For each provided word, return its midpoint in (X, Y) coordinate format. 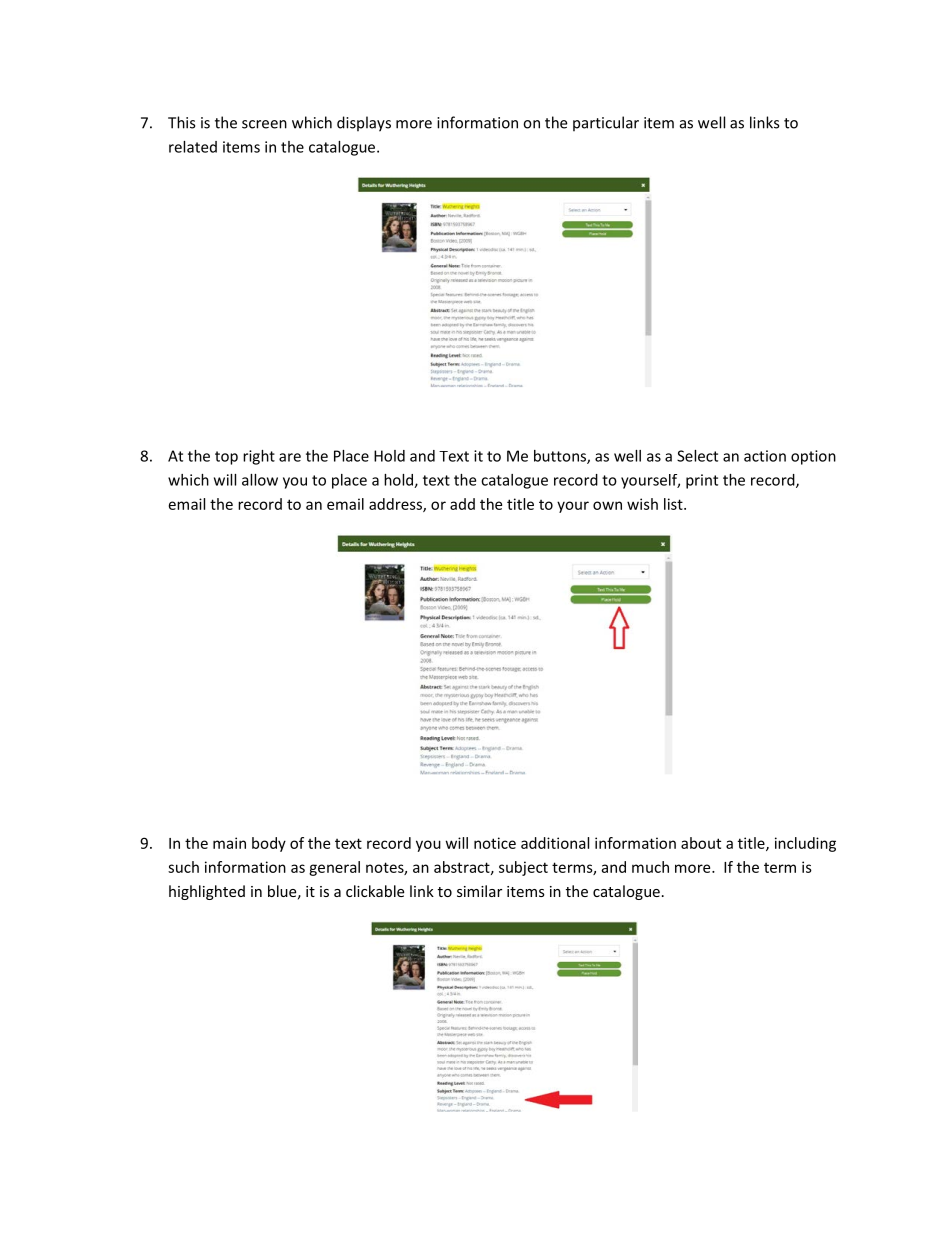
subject (523, 868)
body (269, 844)
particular (606, 124)
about (701, 843)
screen (264, 124)
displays (364, 124)
